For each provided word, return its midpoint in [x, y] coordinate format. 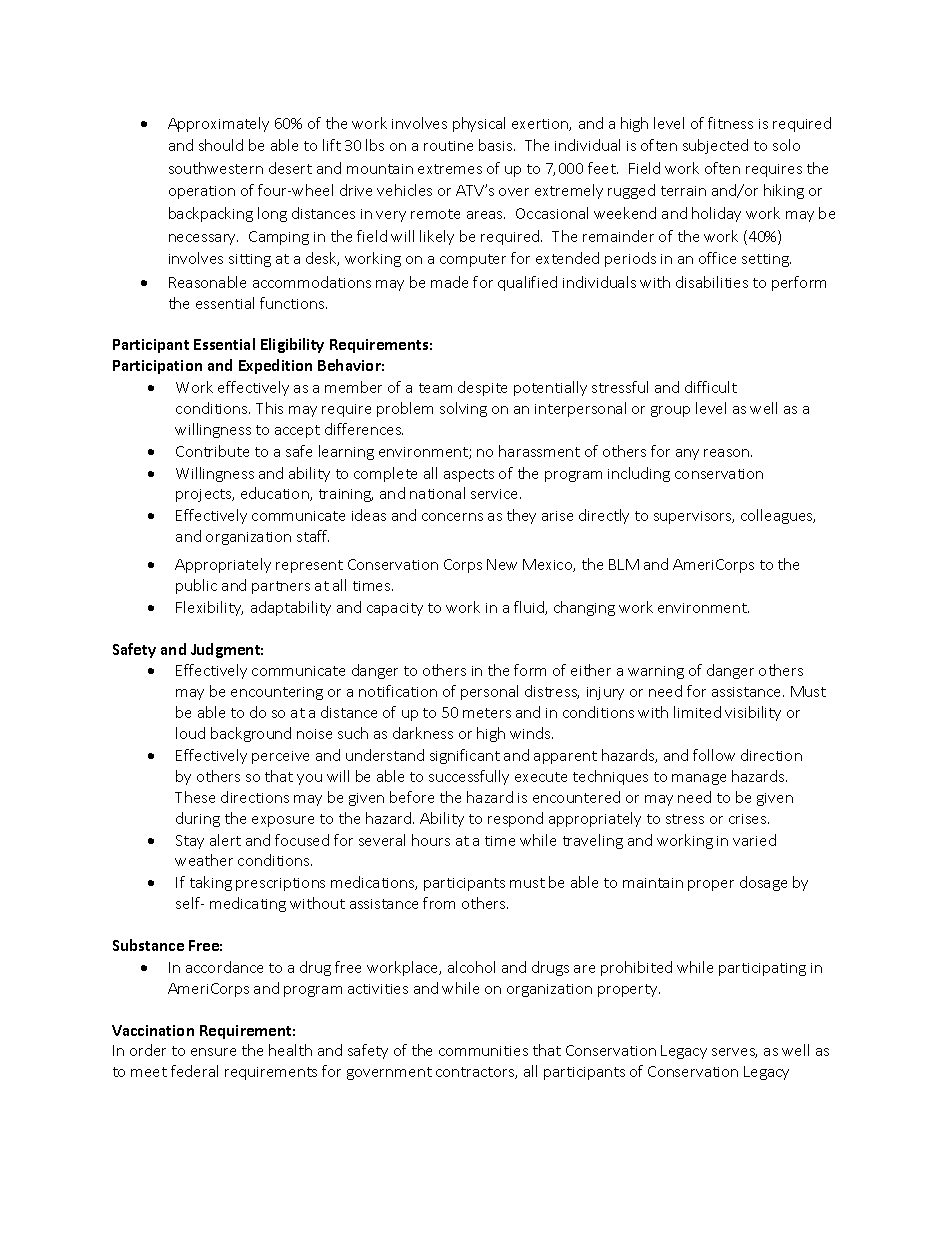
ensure [213, 1052]
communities [483, 1051]
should [221, 145]
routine [448, 146]
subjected [715, 146]
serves [734, 1053]
